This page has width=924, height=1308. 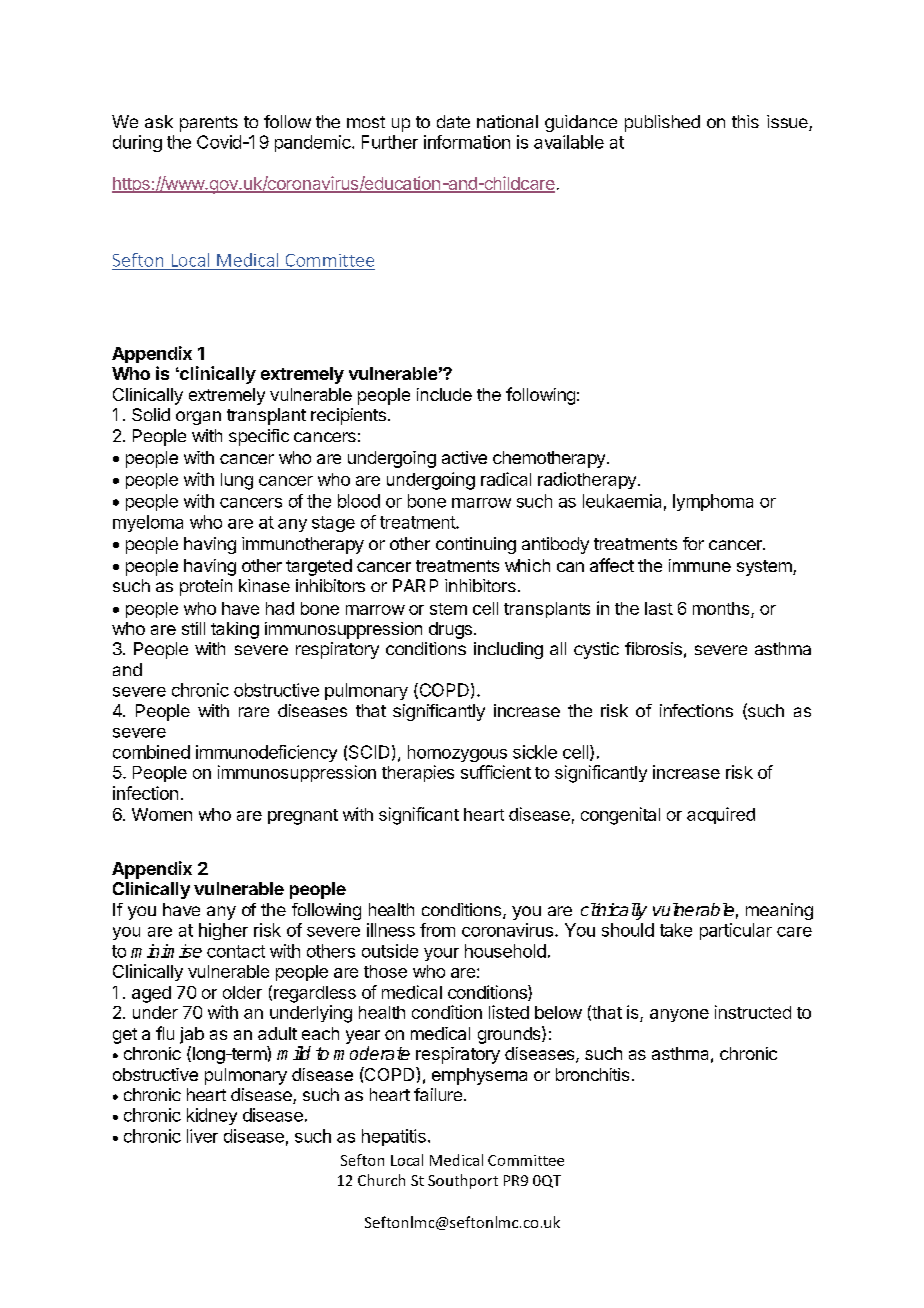 I want to click on months, so click(x=721, y=608).
